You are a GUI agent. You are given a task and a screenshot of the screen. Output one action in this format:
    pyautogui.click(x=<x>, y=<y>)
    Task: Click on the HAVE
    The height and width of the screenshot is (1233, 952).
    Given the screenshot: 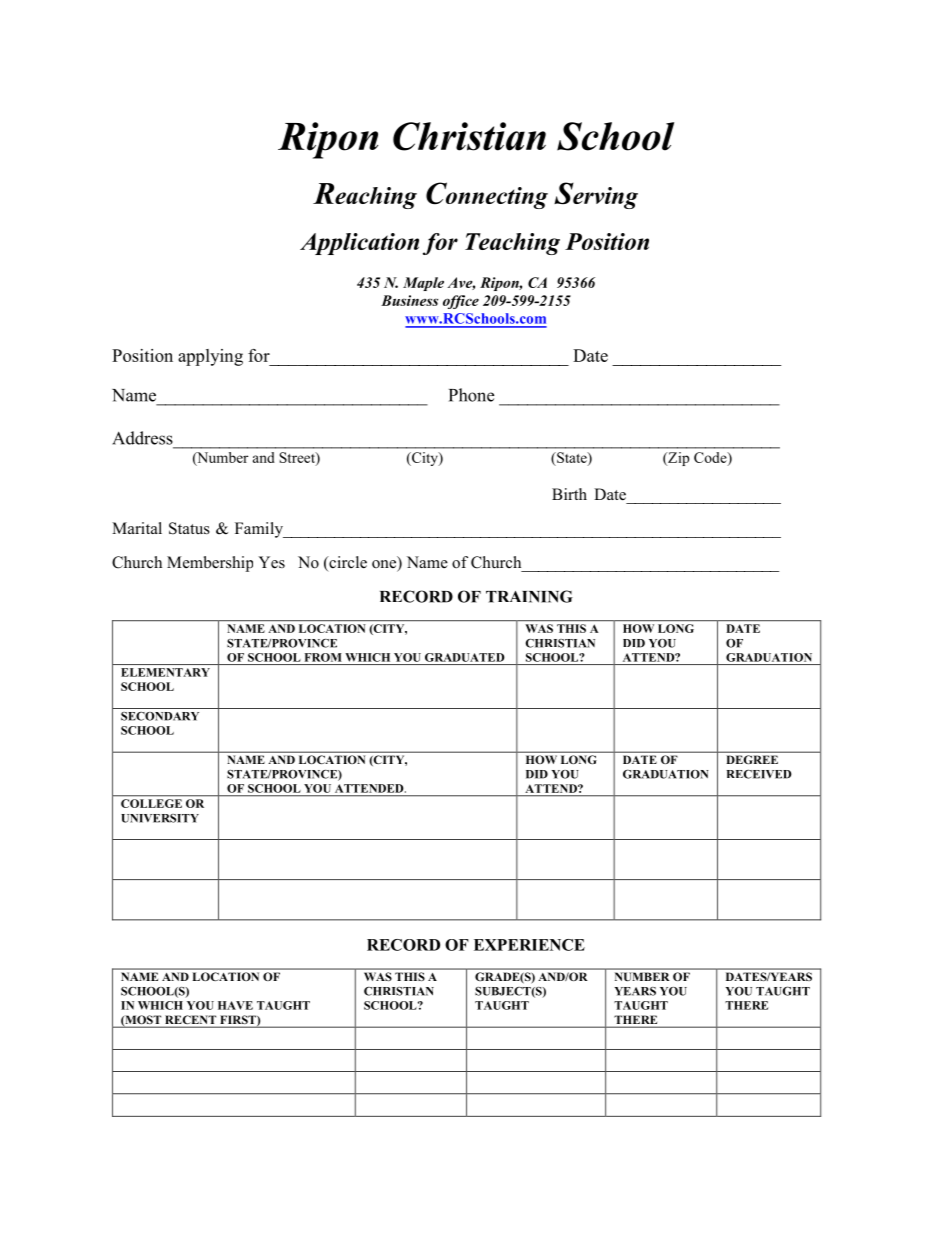 What is the action you would take?
    pyautogui.click(x=235, y=1005)
